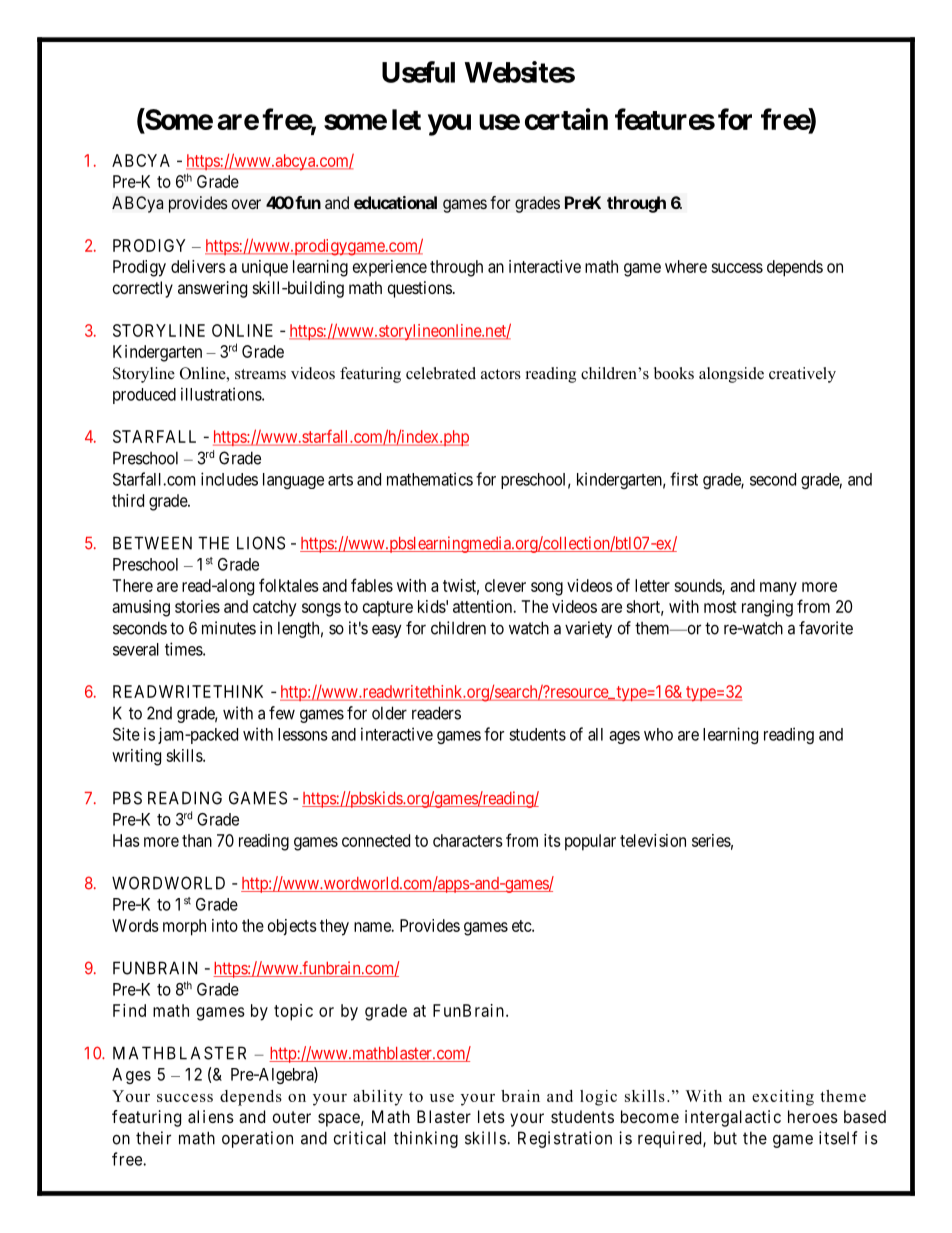 This screenshot has height=1233, width=952. Describe the element at coordinates (246, 204) in the screenshot. I see `over` at that location.
